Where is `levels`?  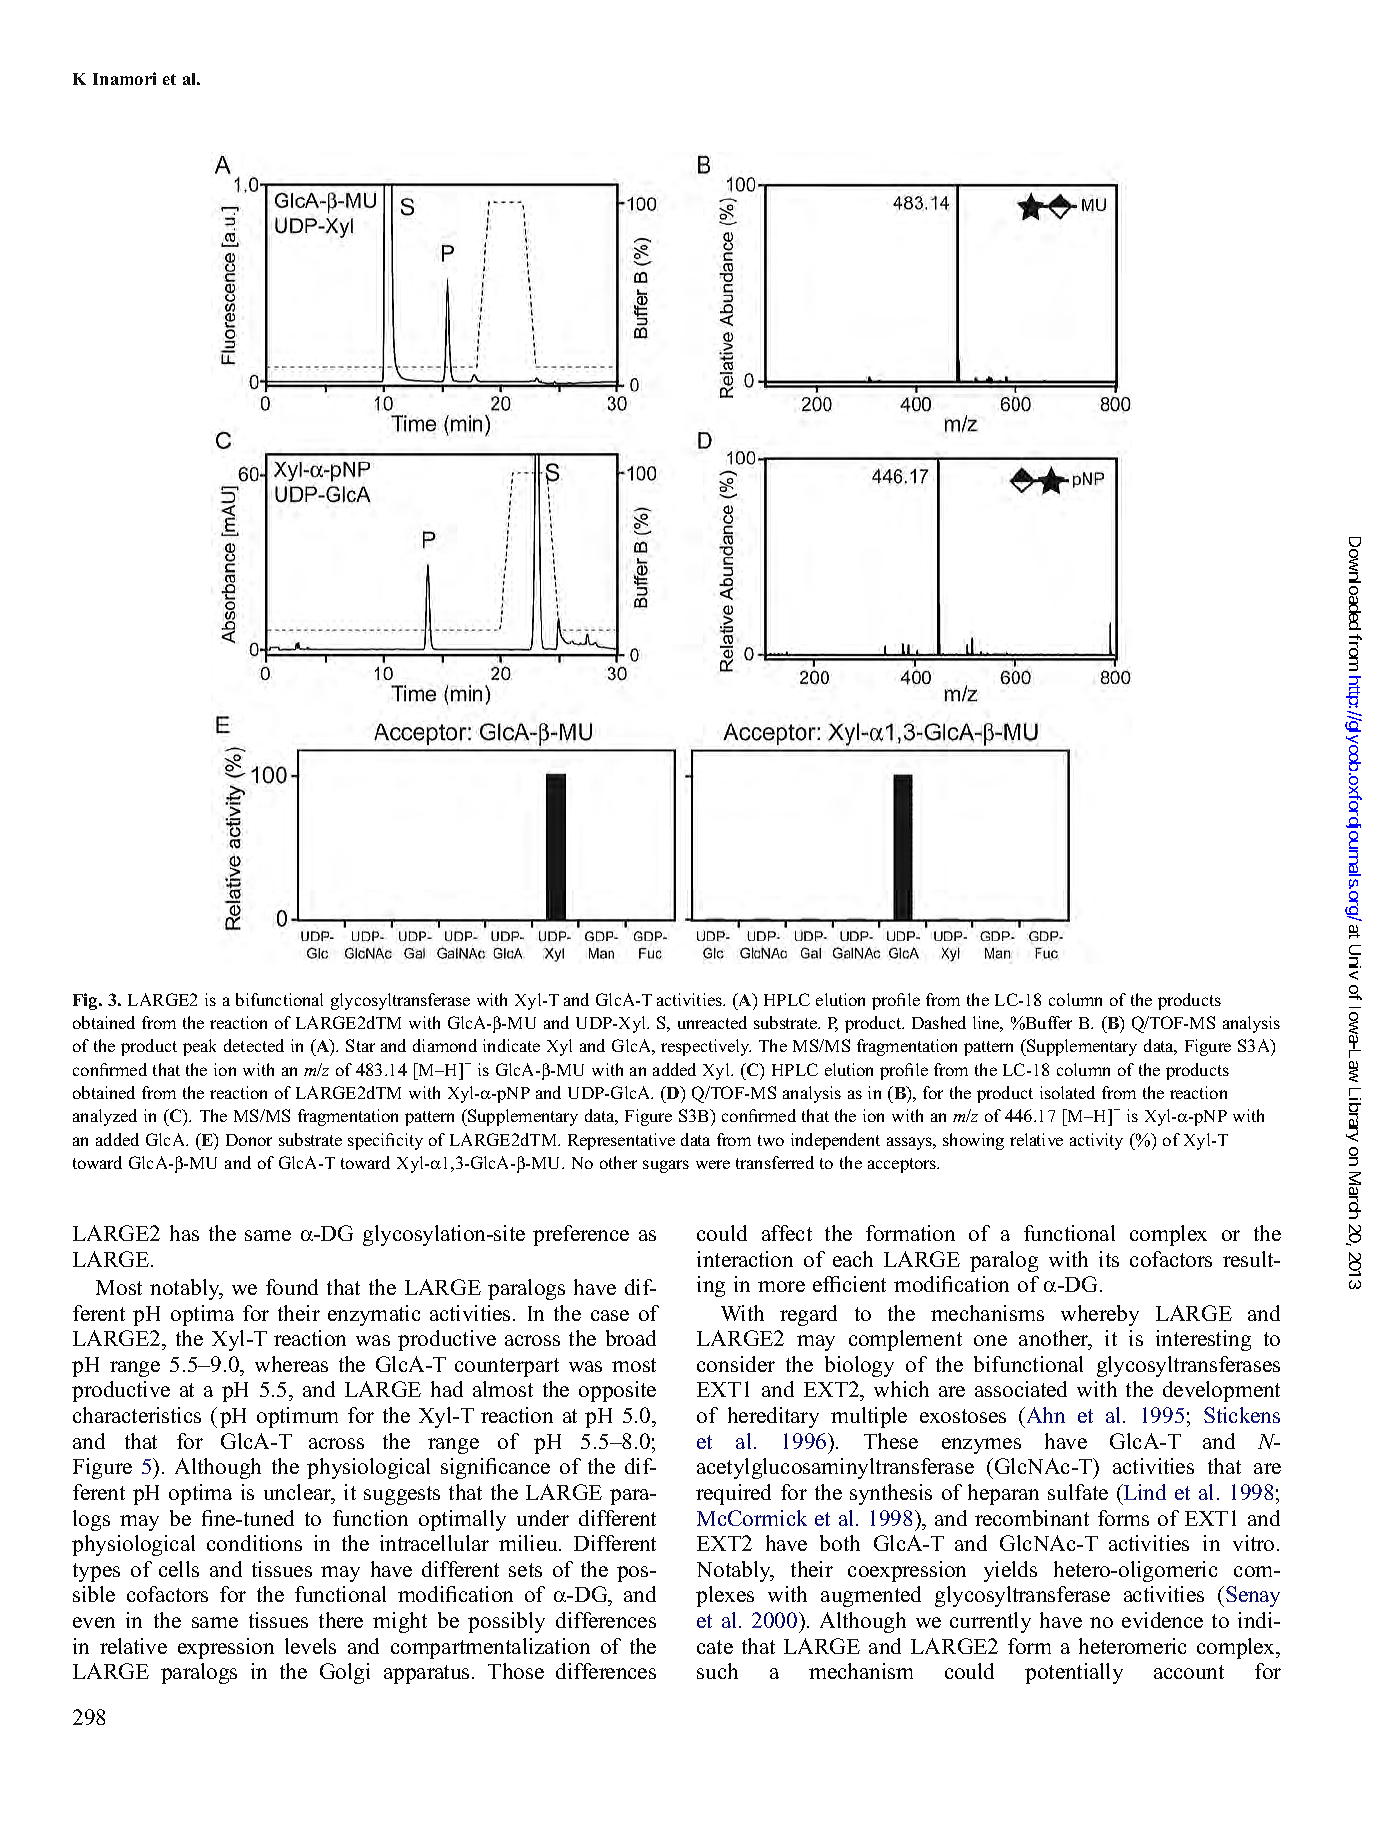 levels is located at coordinates (310, 1646).
